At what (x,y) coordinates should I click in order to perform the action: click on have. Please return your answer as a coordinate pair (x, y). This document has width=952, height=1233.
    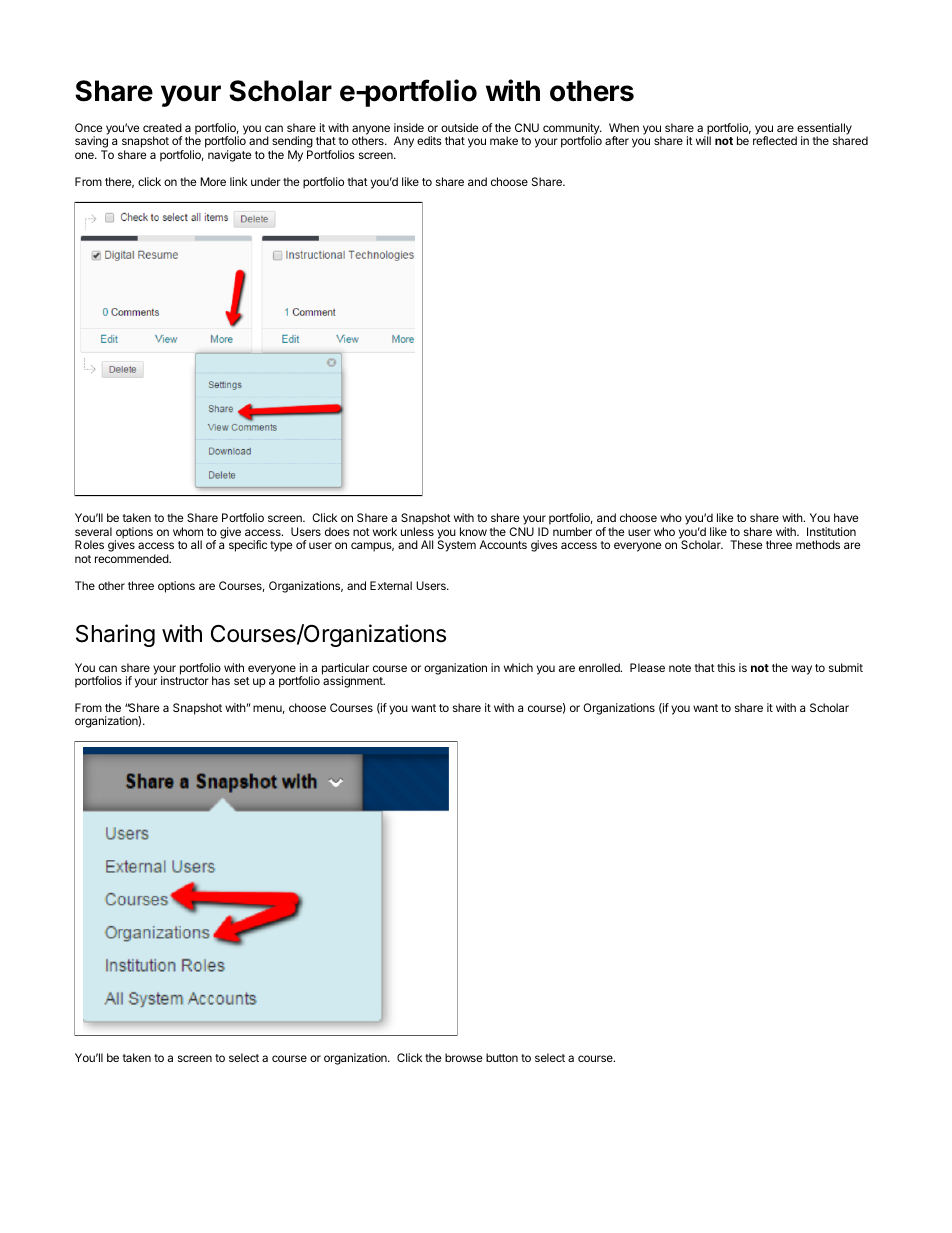
    Looking at the image, I should click on (846, 517).
